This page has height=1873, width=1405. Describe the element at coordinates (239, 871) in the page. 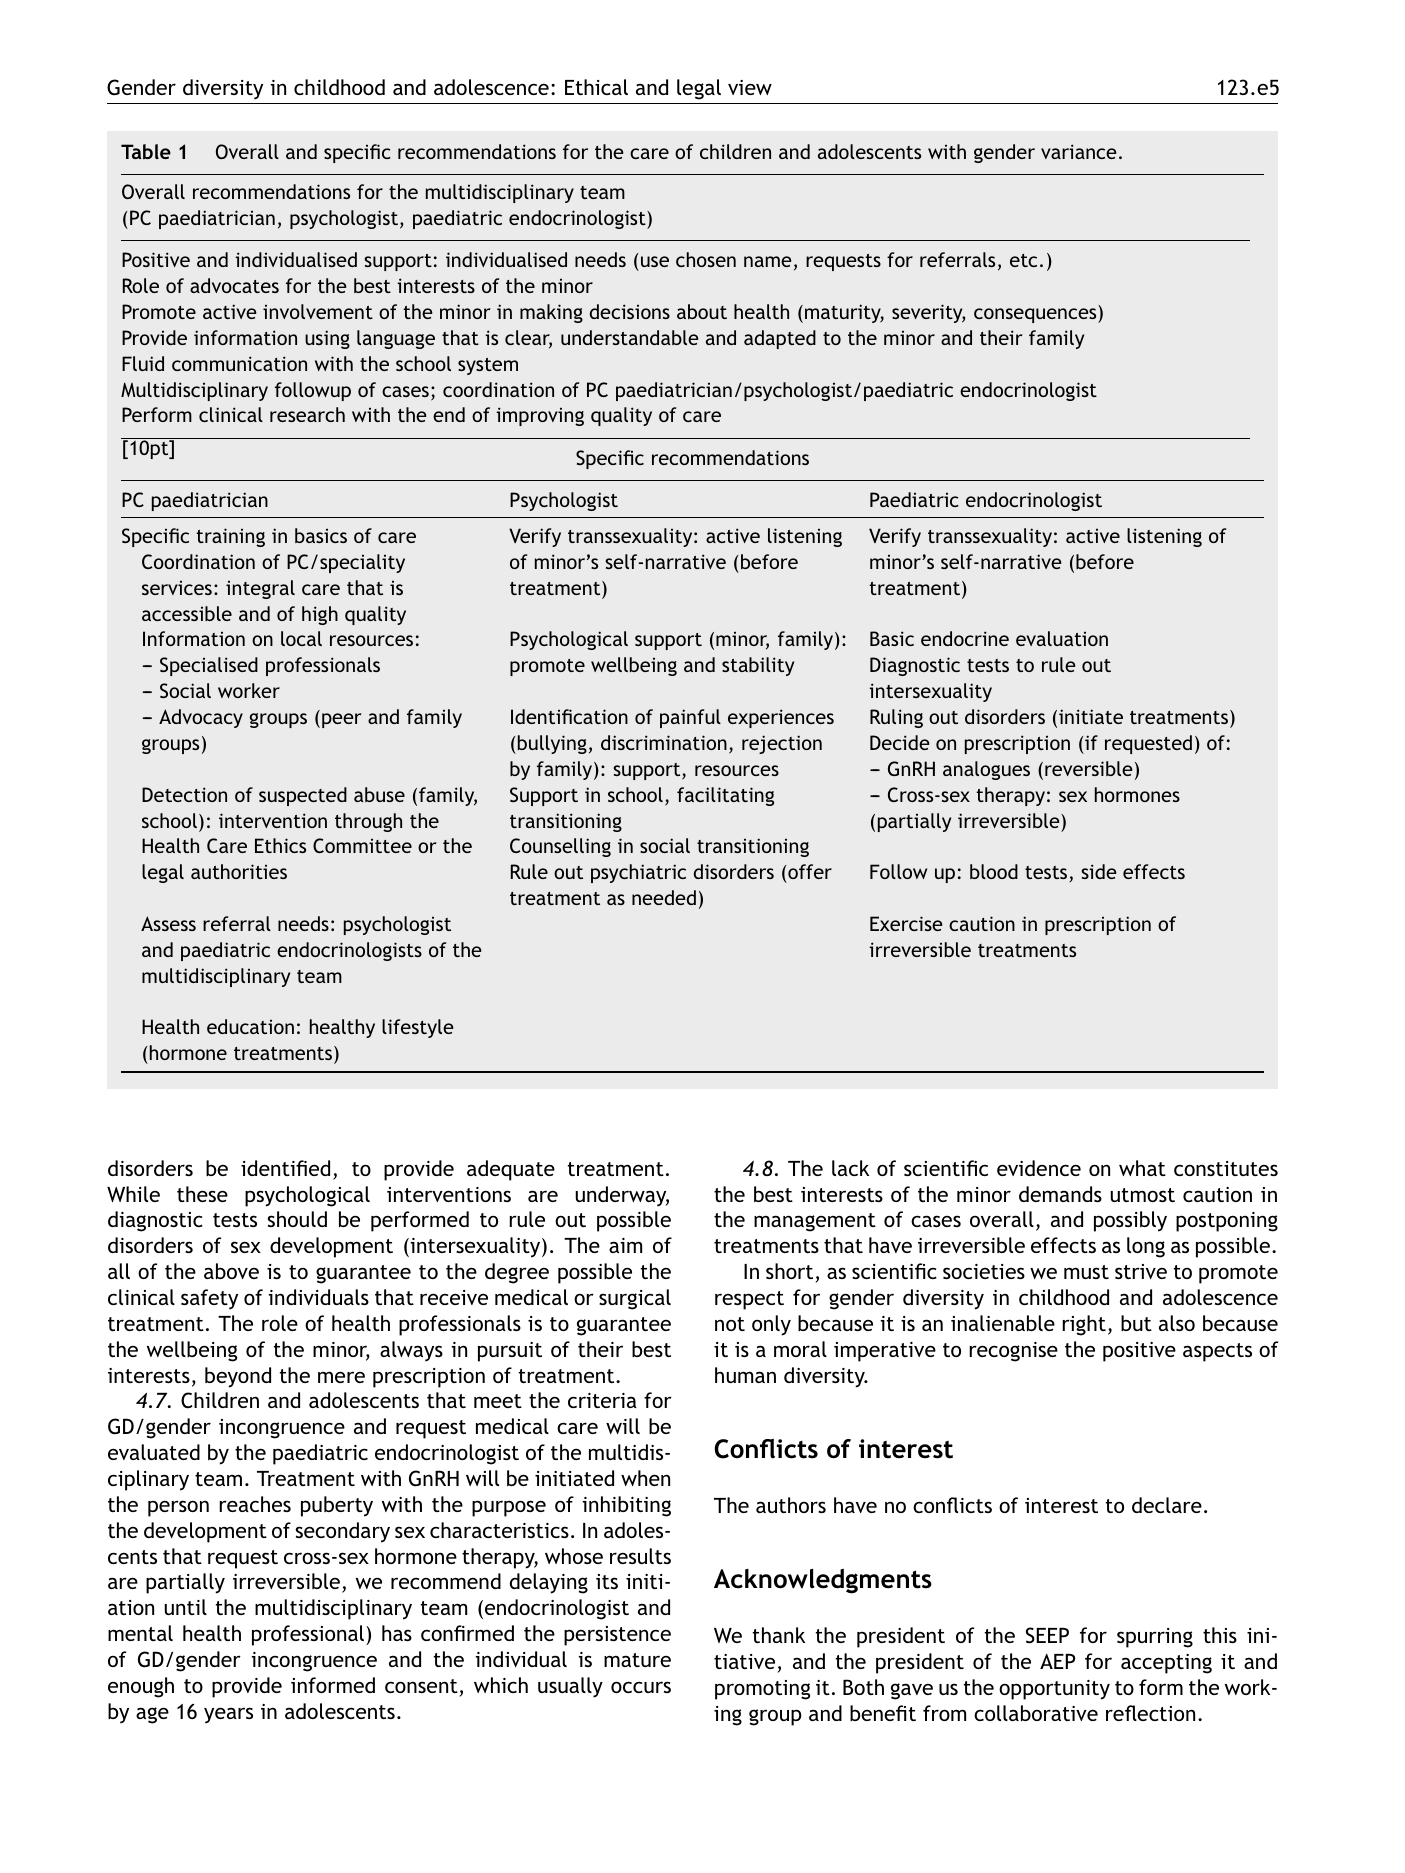

I see `authorities` at that location.
